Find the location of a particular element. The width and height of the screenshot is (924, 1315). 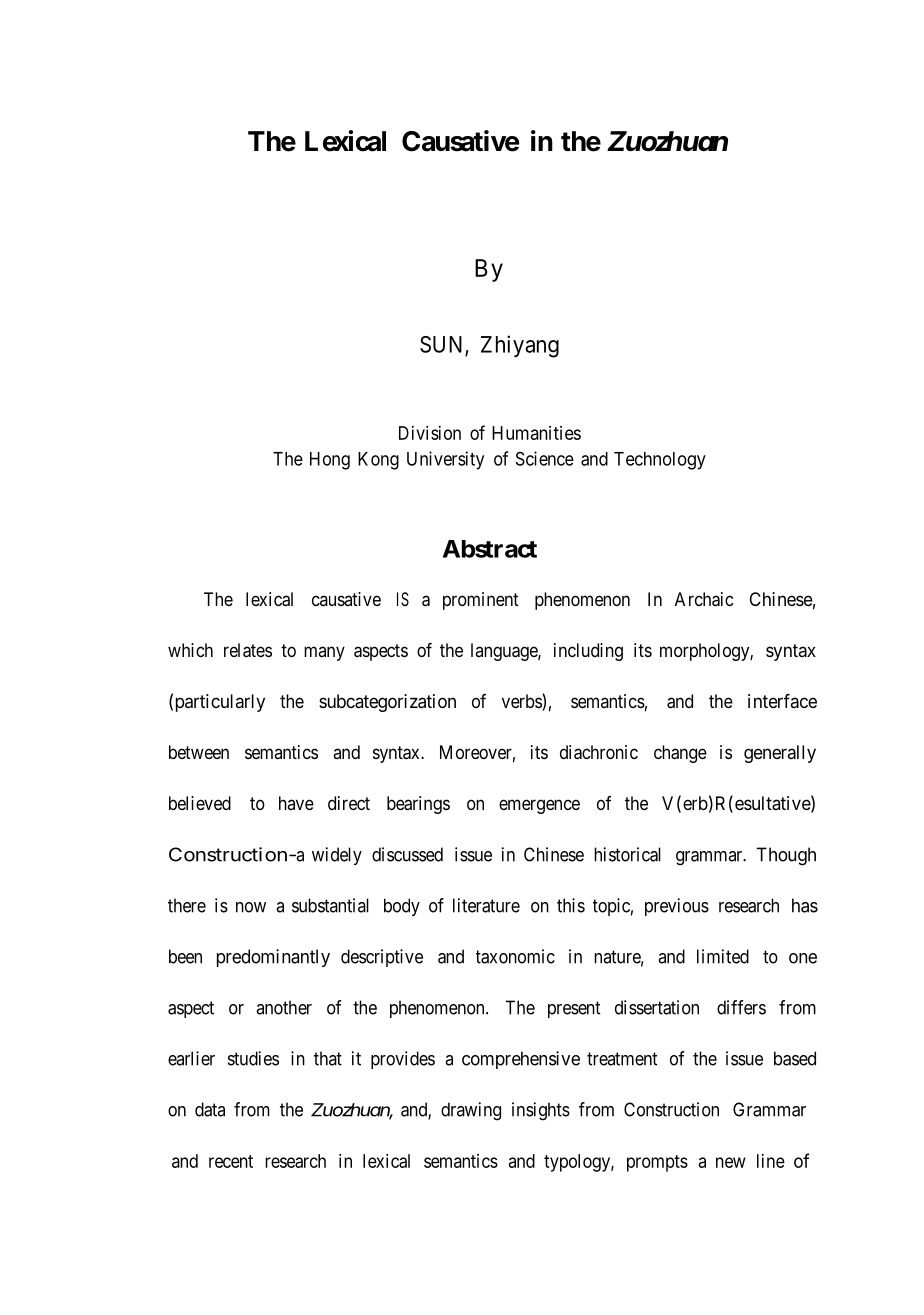

SUN is located at coordinates (443, 345).
